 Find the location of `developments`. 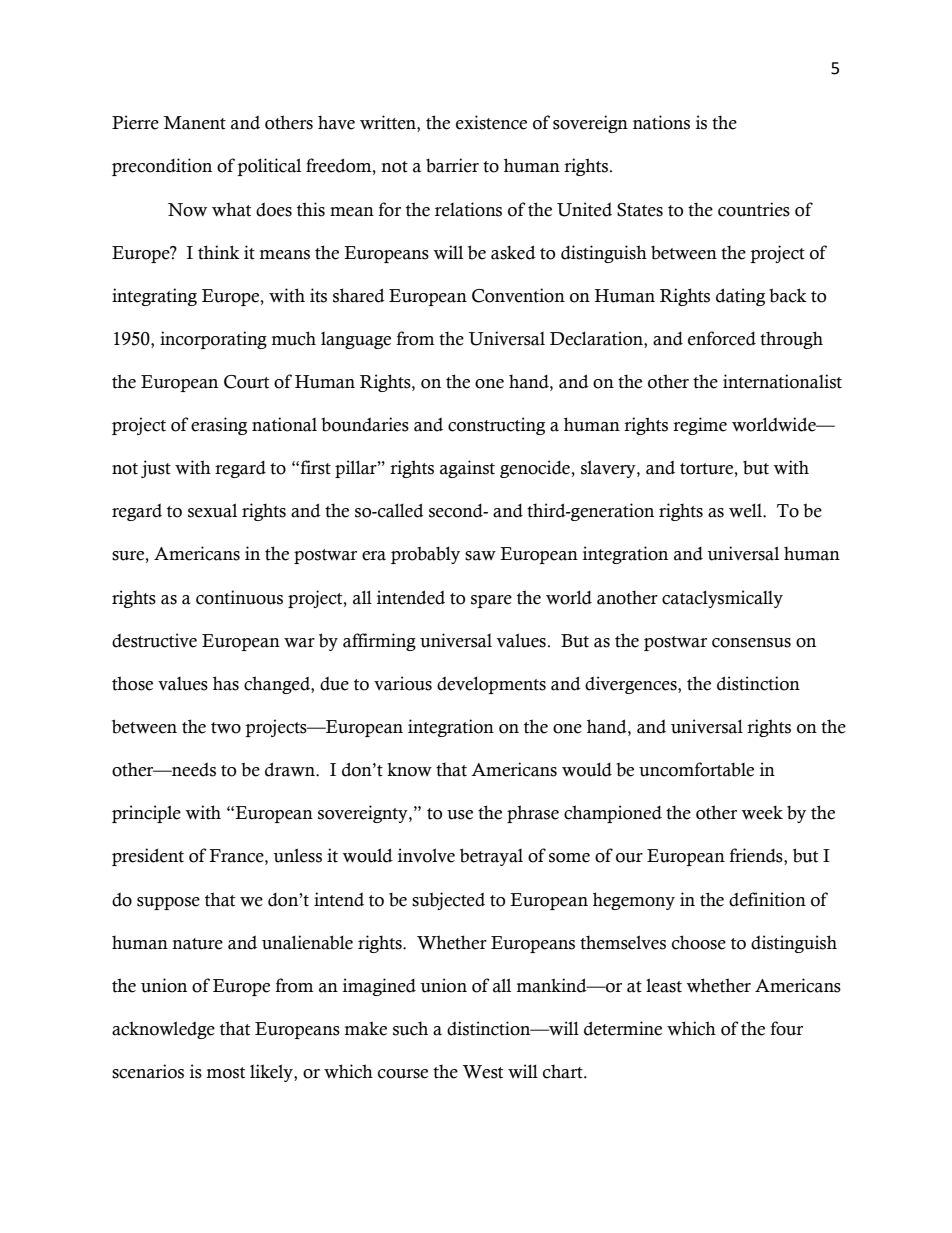

developments is located at coordinates (491, 685).
